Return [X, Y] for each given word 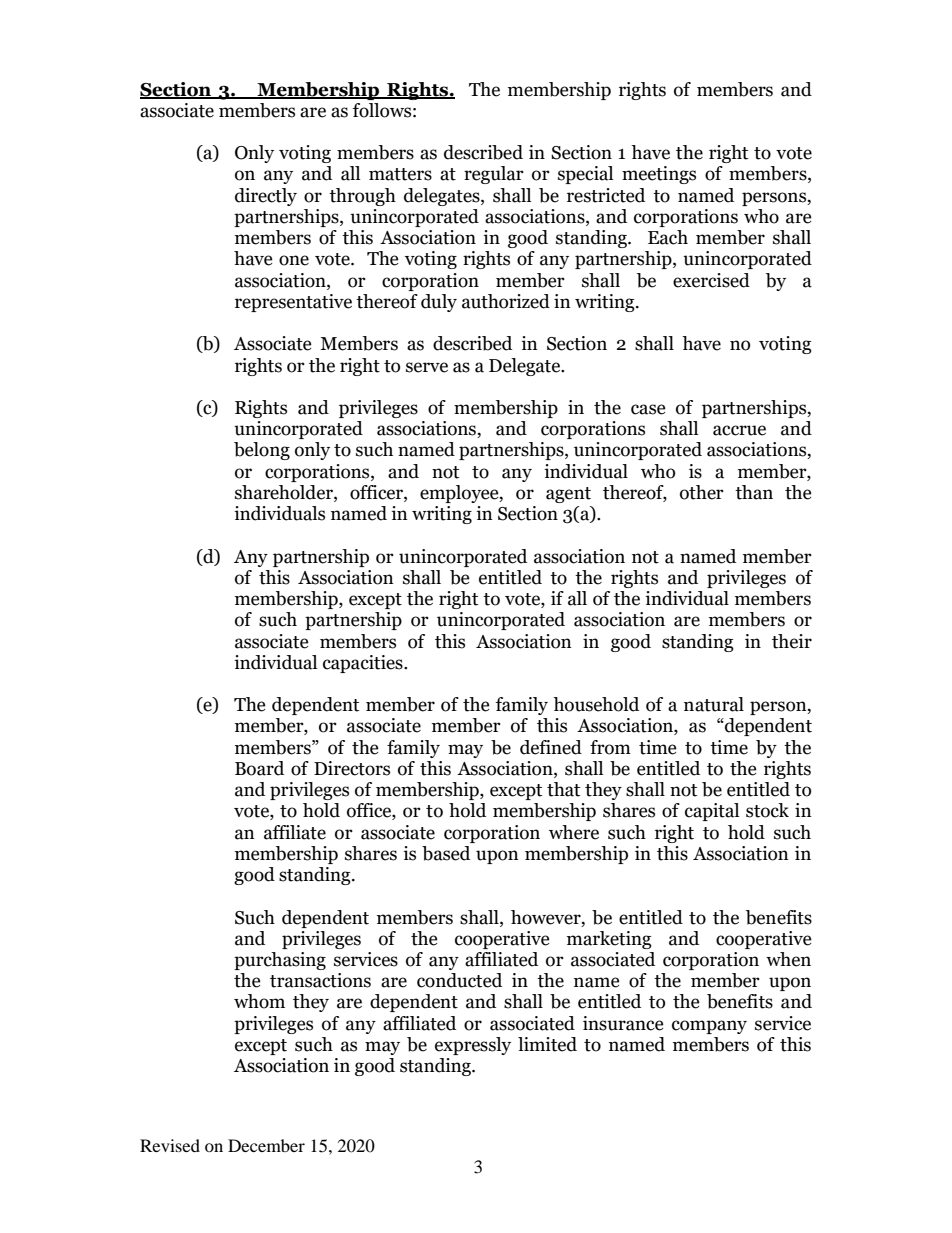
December [266, 1145]
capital [712, 812]
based [446, 853]
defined [551, 747]
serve [427, 367]
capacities [364, 664]
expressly [473, 1046]
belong [262, 451]
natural [714, 704]
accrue [739, 430]
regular [494, 175]
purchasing [280, 961]
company [709, 1027]
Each [668, 237]
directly [266, 197]
